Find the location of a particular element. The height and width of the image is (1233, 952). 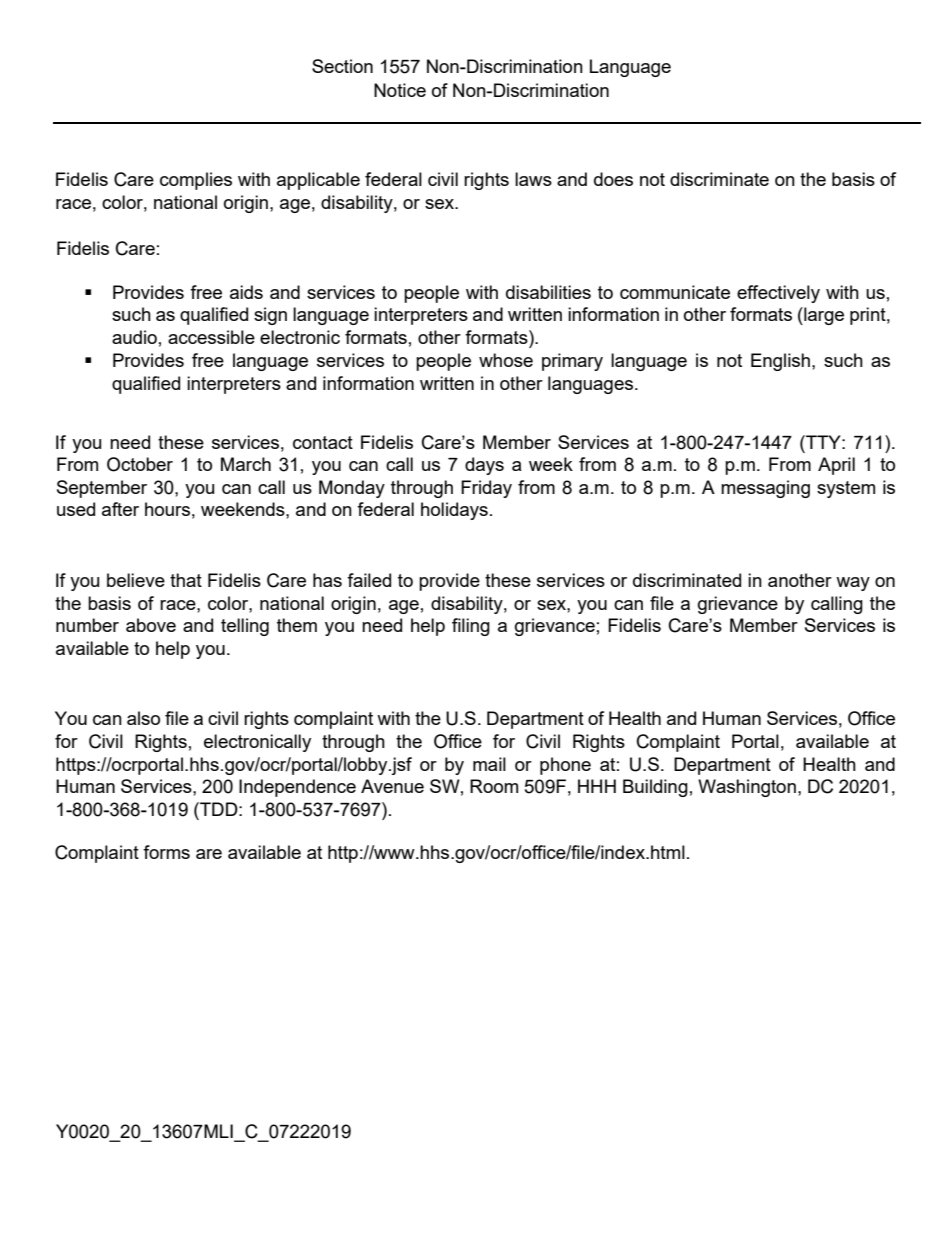

Room is located at coordinates (494, 786).
